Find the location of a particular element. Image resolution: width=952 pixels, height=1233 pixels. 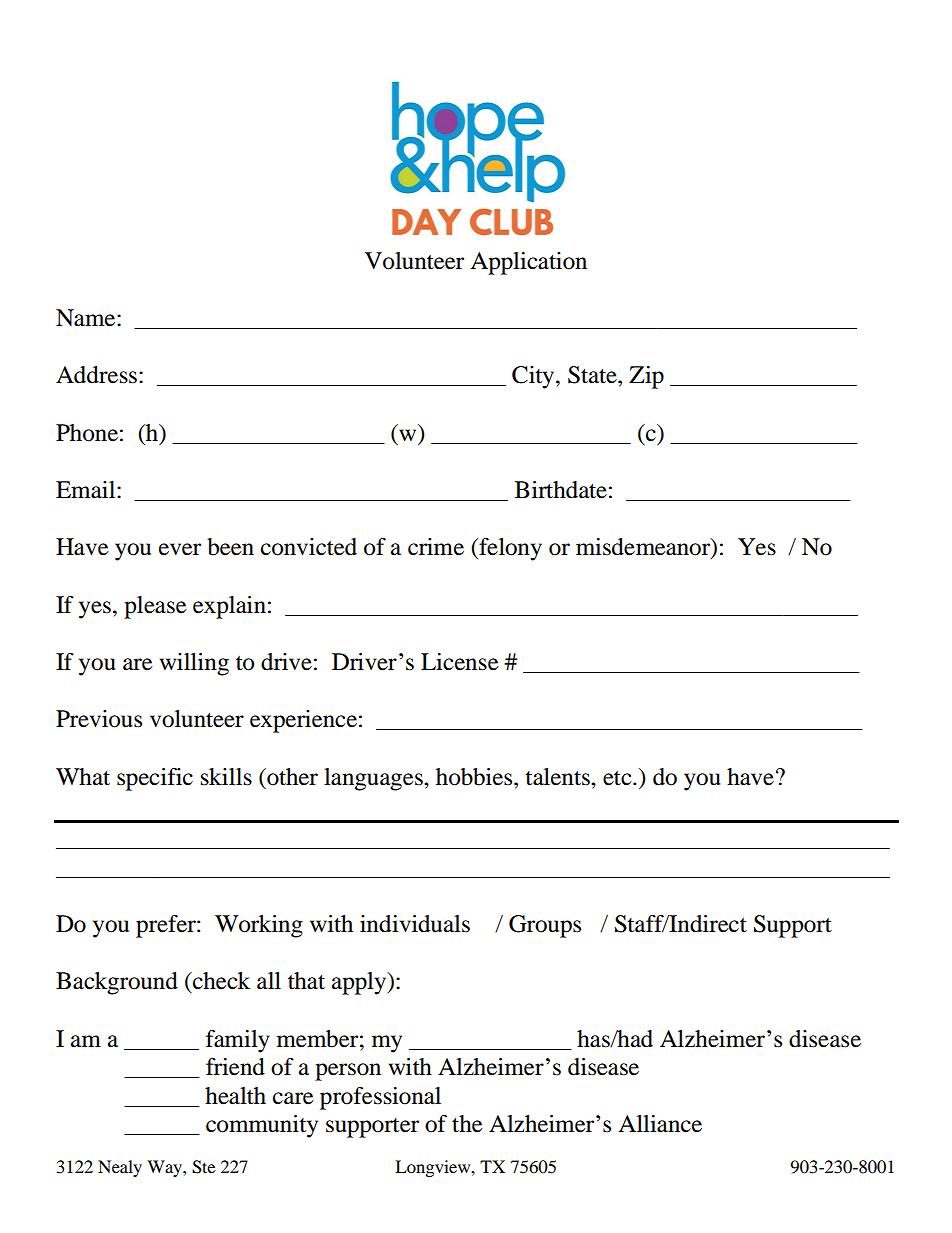

Application is located at coordinates (528, 263).
